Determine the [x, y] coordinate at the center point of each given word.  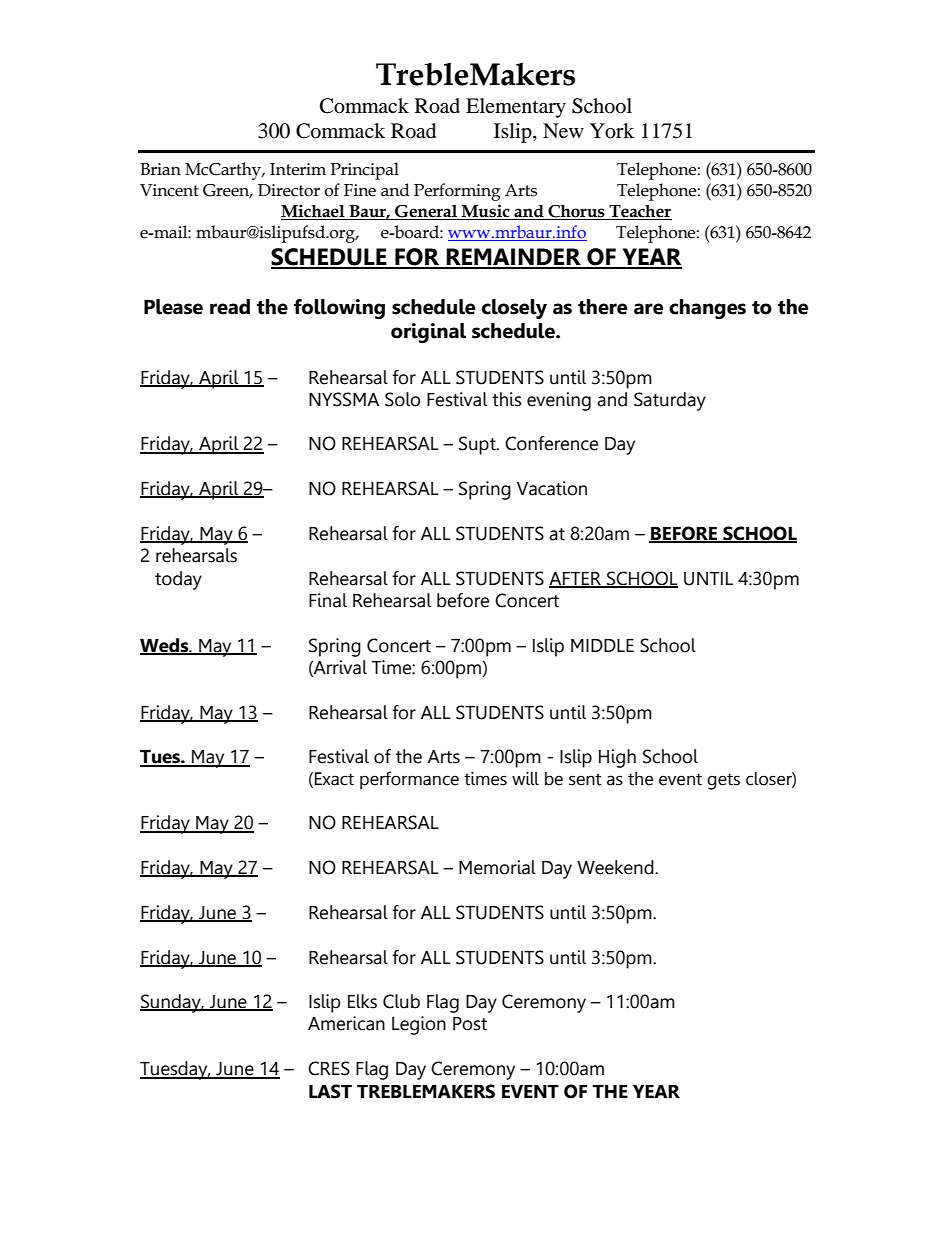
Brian [160, 169]
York [612, 131]
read [230, 307]
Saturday [670, 401]
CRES [329, 1068]
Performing [457, 192]
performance [409, 780]
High [617, 758]
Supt [478, 445]
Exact [334, 779]
